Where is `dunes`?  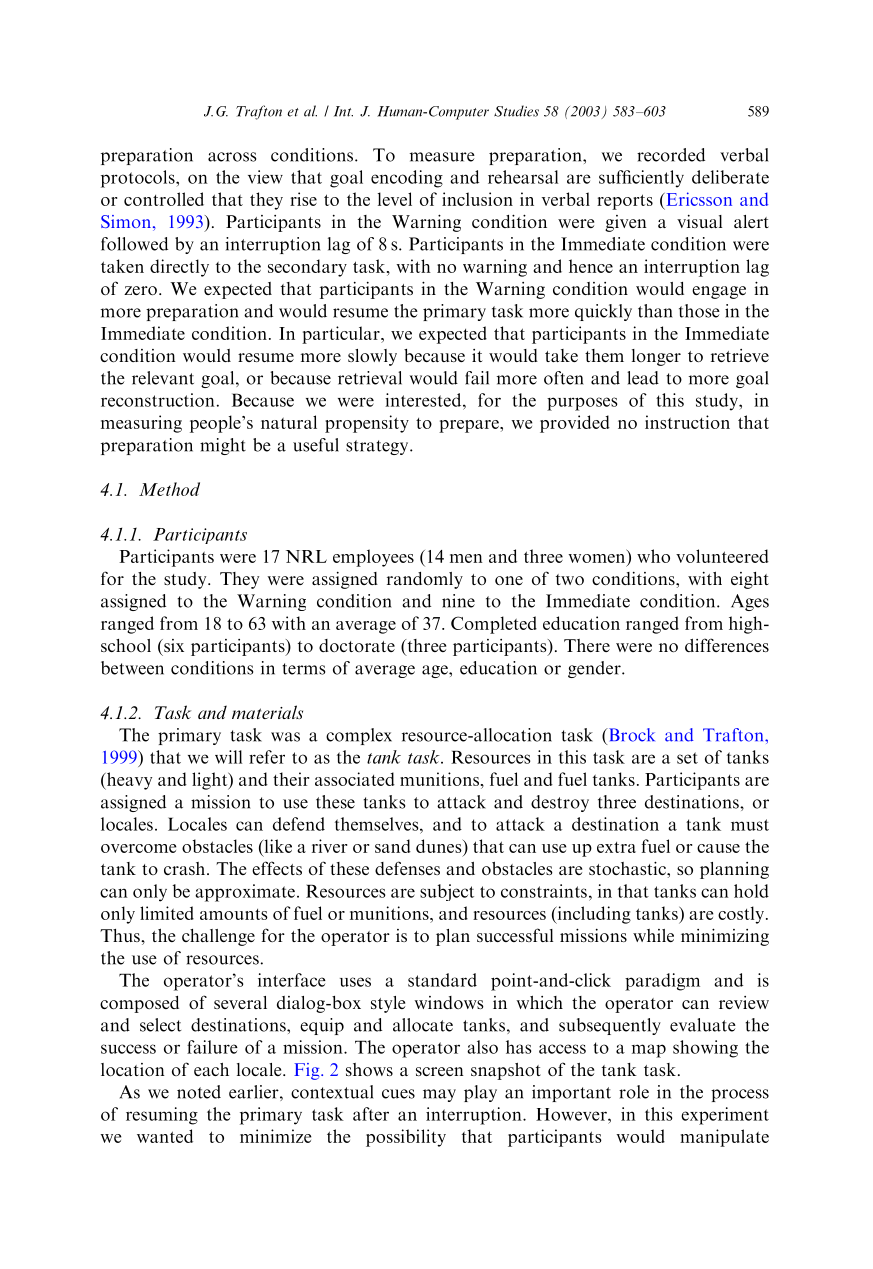 dunes is located at coordinates (440, 846).
